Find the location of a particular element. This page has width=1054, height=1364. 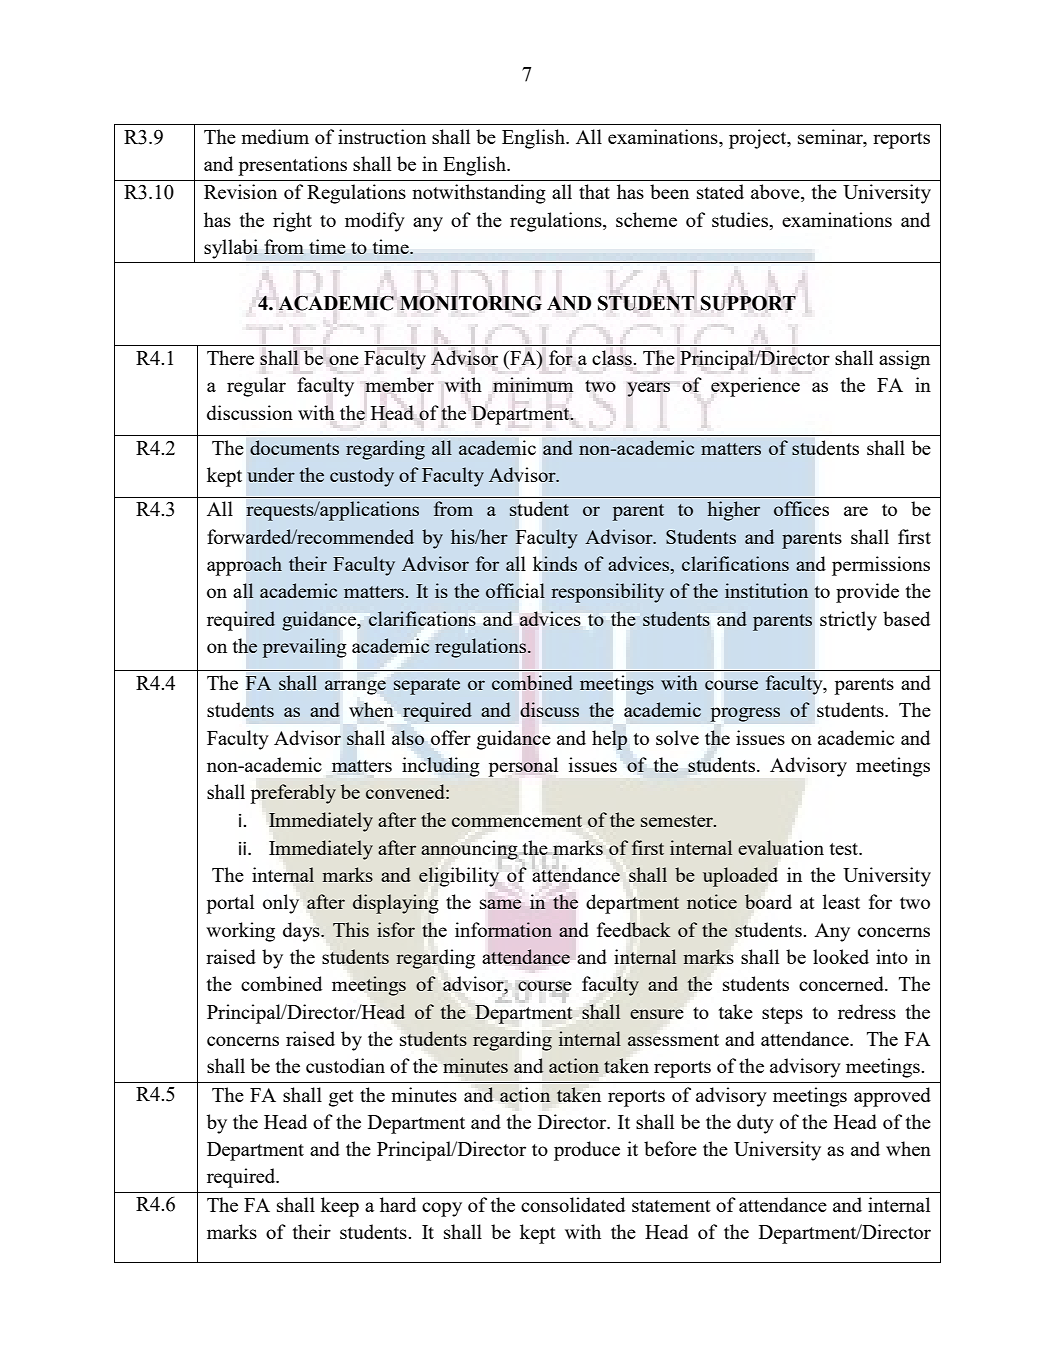

strictly is located at coordinates (848, 621).
